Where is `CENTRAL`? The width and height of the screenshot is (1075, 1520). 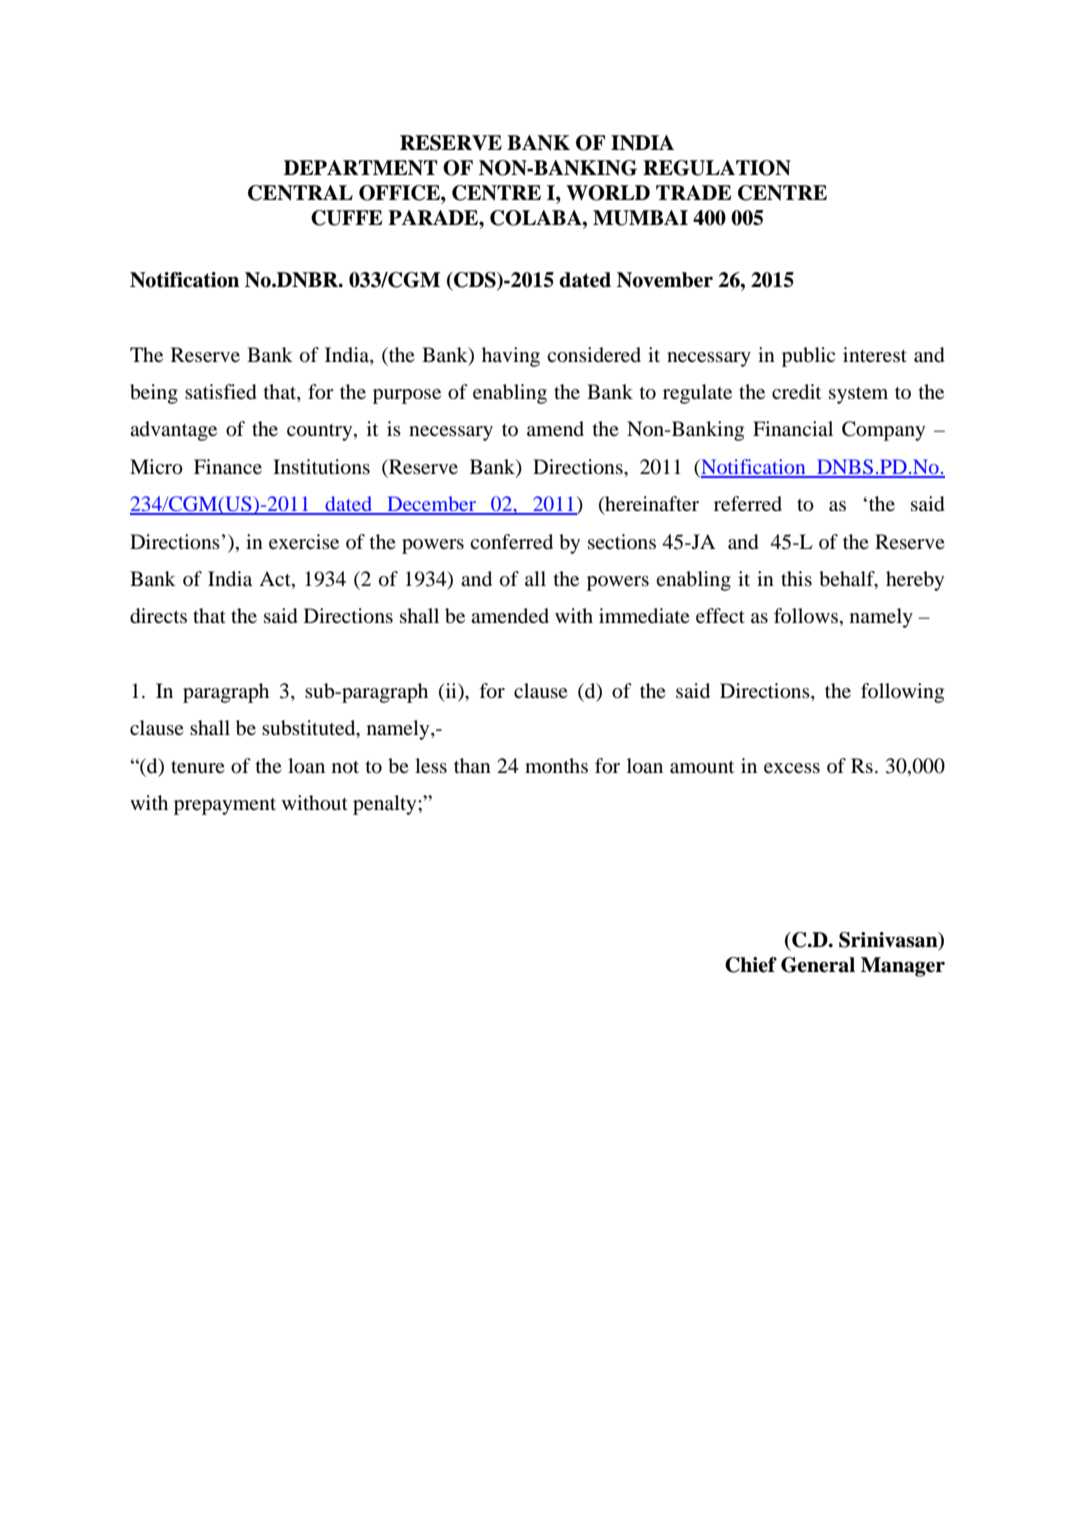
CENTRAL is located at coordinates (300, 193).
